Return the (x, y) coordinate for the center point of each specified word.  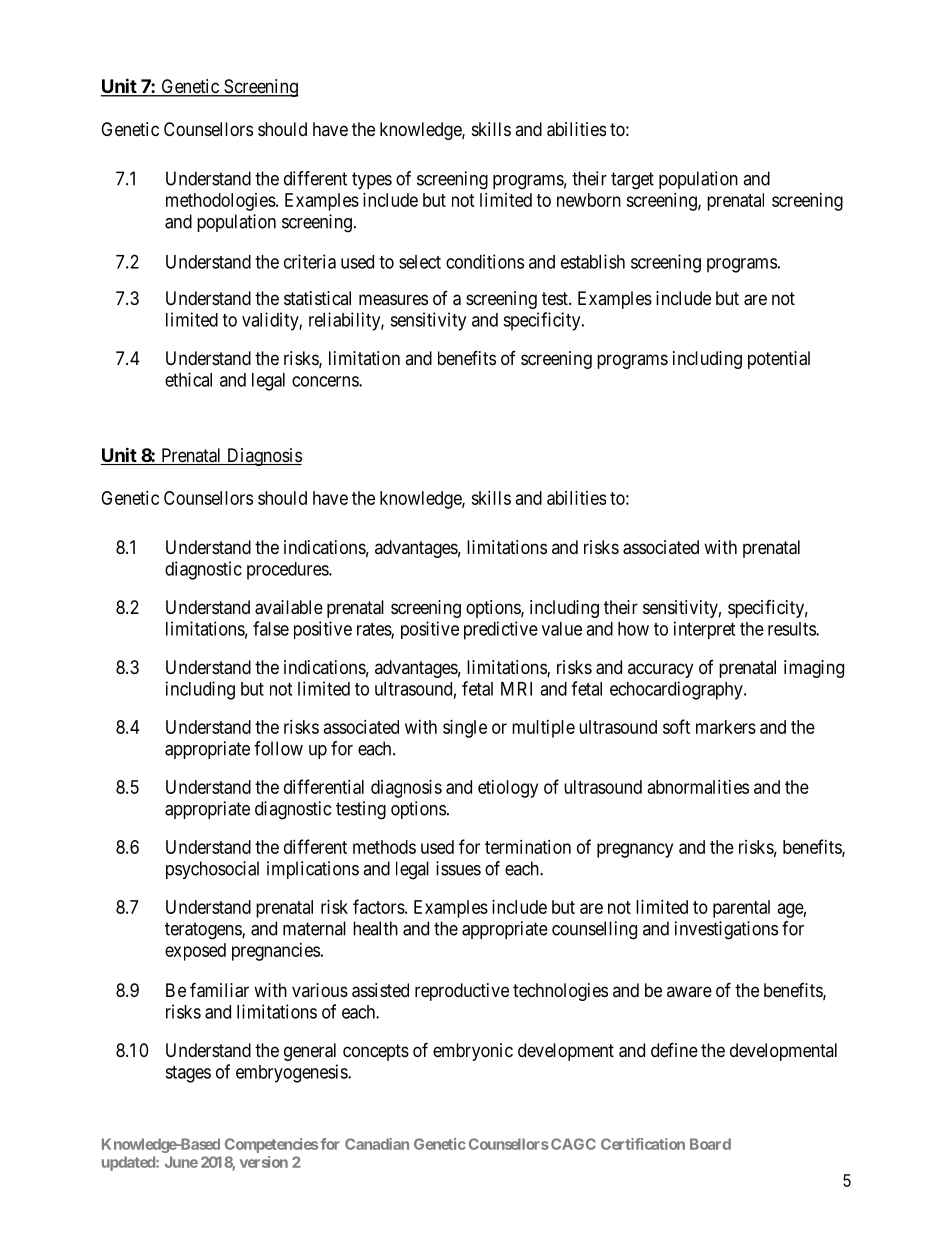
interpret (704, 630)
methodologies (221, 202)
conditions (485, 261)
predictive (501, 630)
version (264, 1162)
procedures (288, 571)
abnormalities (698, 787)
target (632, 181)
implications (313, 870)
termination (528, 847)
